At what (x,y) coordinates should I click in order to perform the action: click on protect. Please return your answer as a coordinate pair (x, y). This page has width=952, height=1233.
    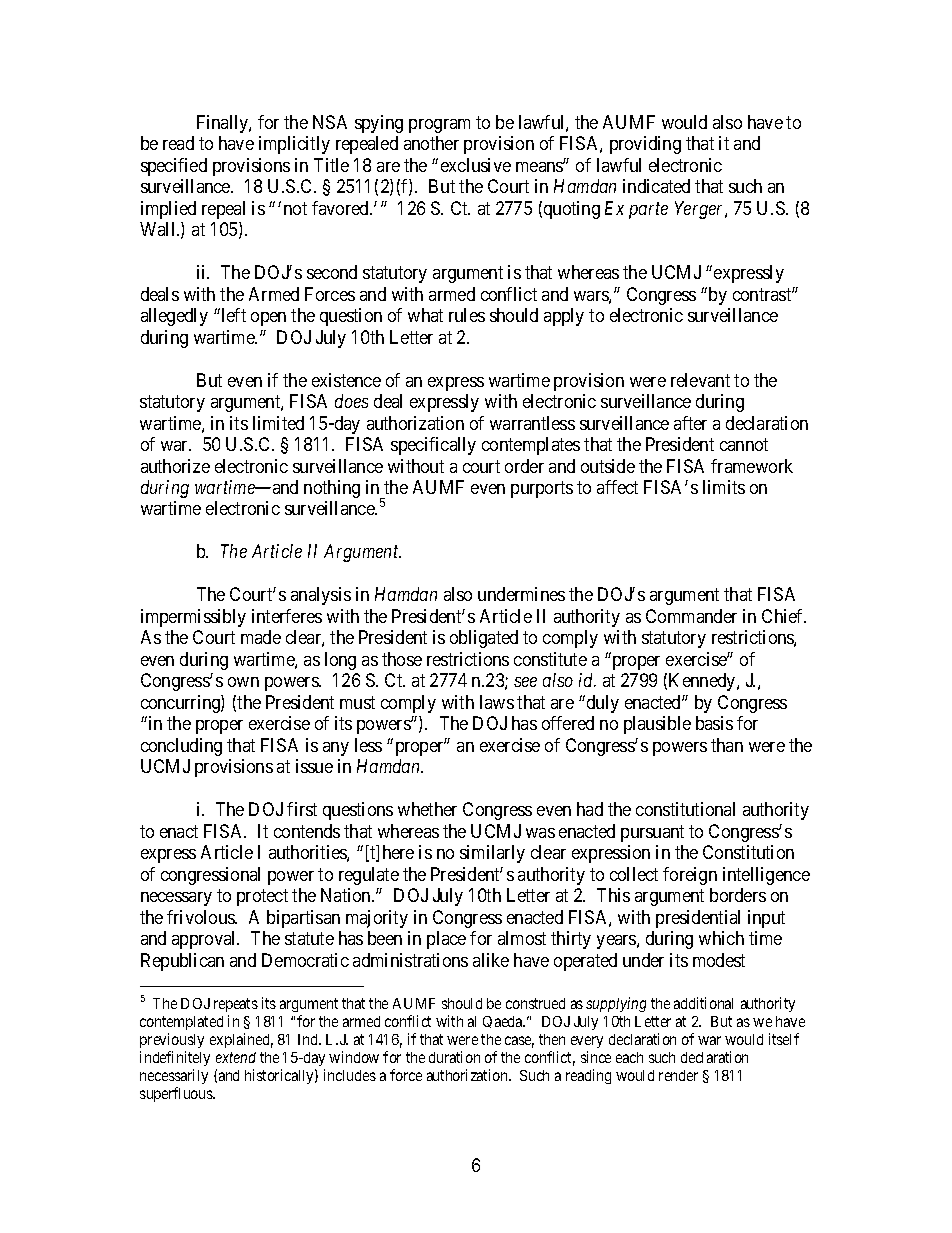
    Looking at the image, I should click on (262, 897).
